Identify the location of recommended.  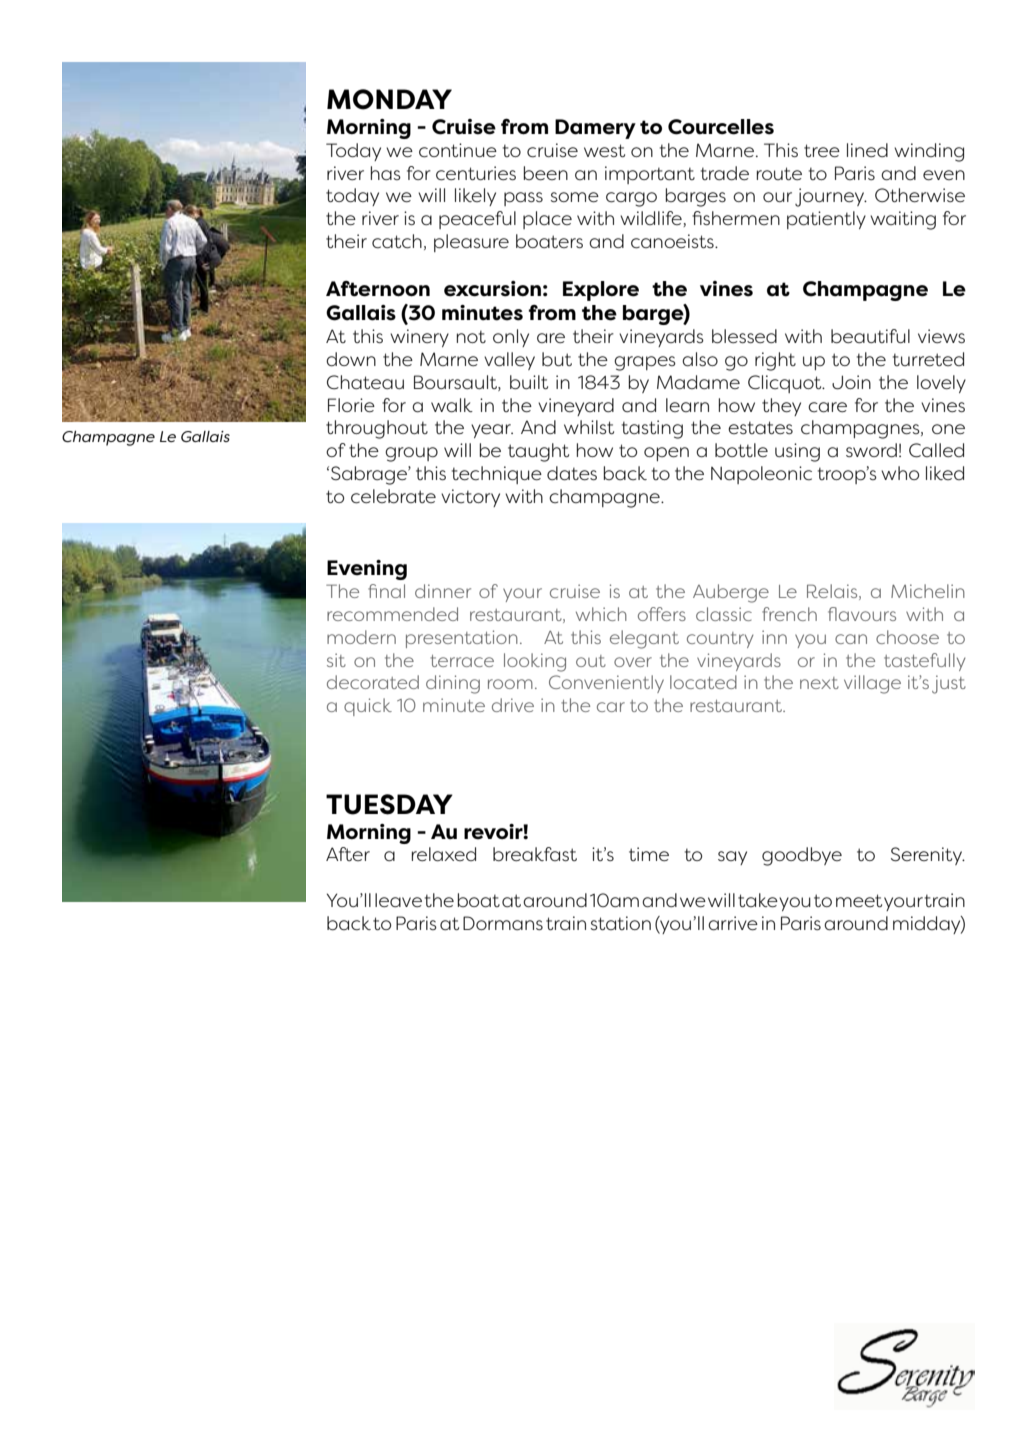
(392, 614).
